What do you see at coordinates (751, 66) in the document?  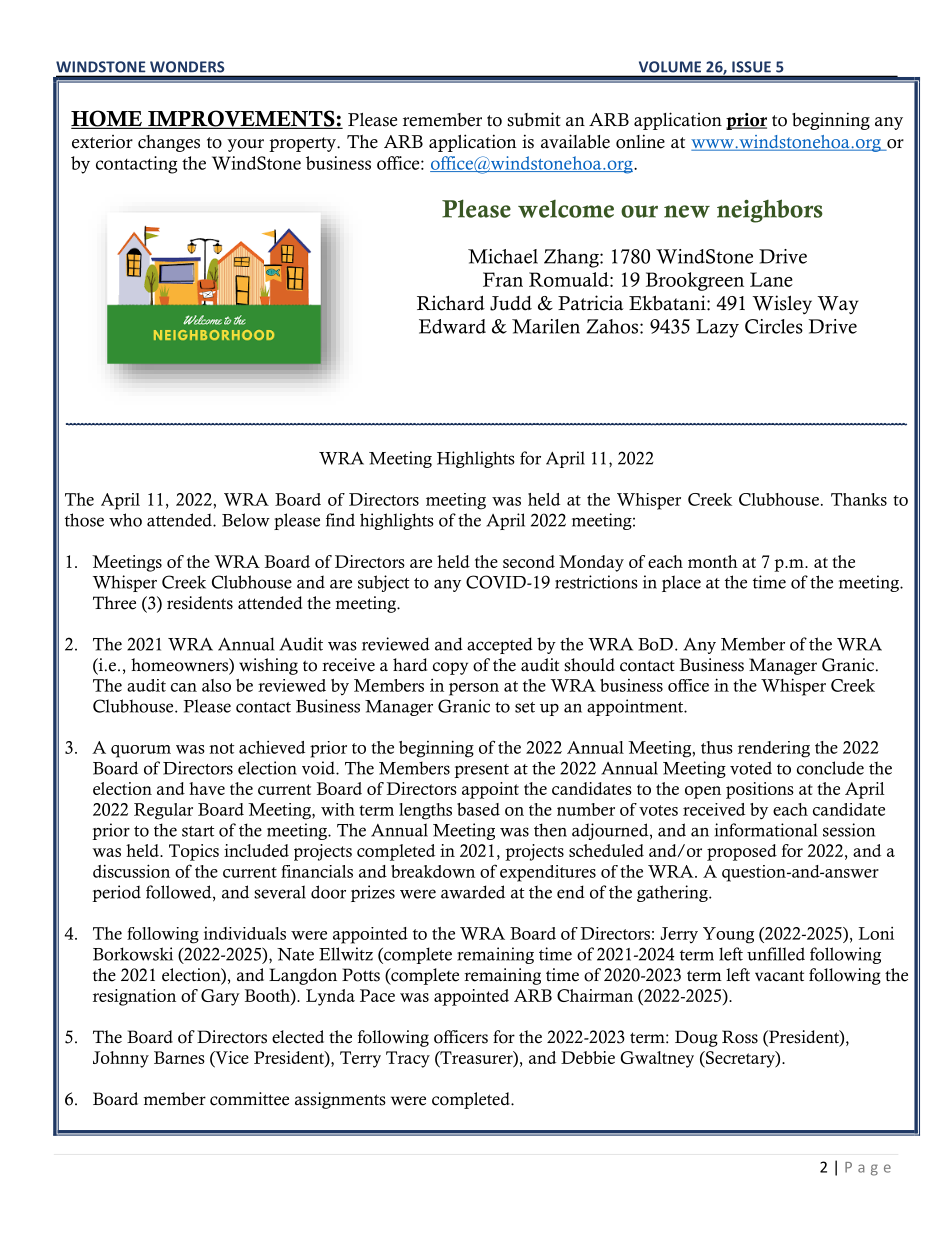 I see `ISSUE` at bounding box center [751, 66].
